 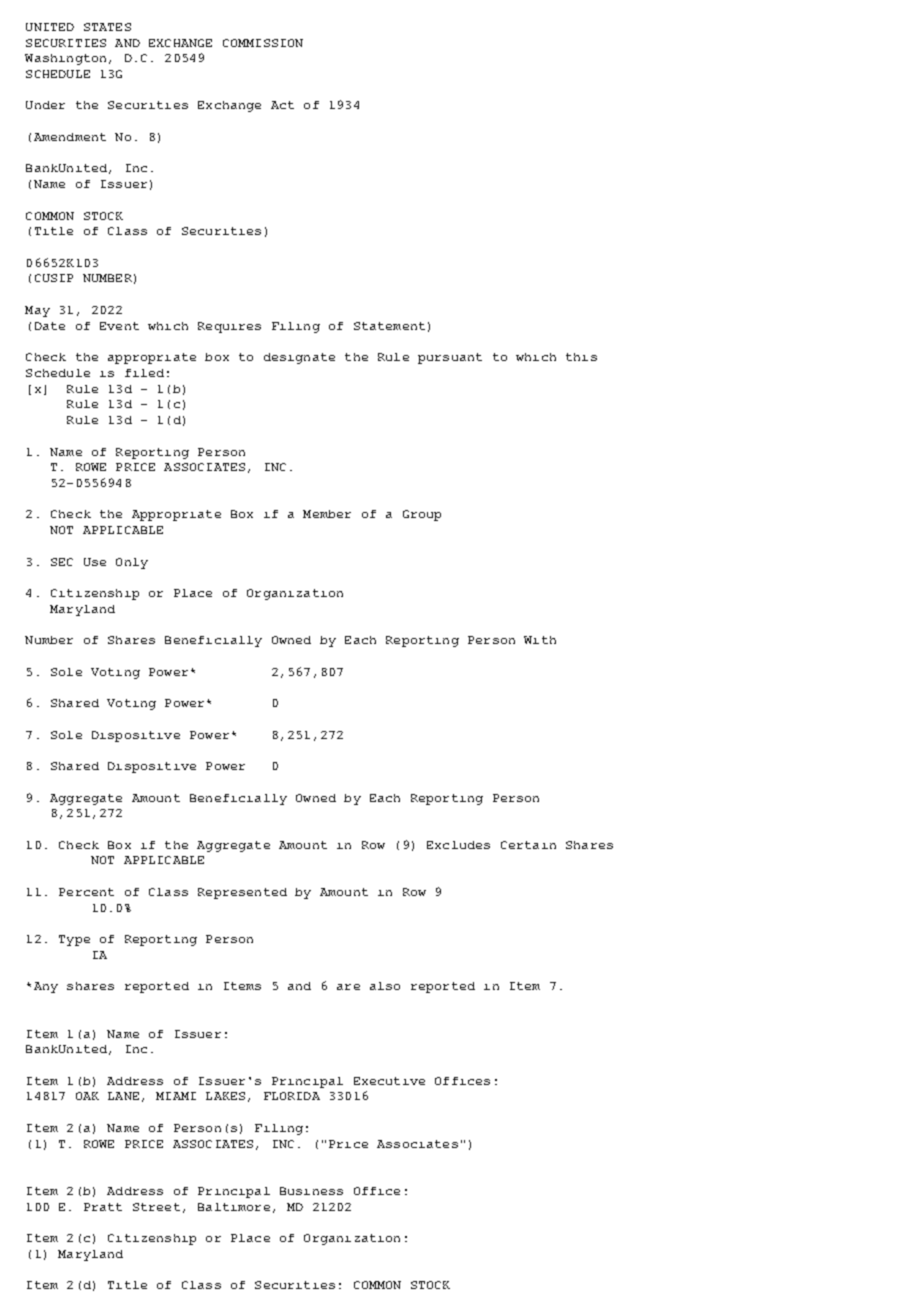 What do you see at coordinates (119, 326) in the screenshot?
I see `Event` at bounding box center [119, 326].
